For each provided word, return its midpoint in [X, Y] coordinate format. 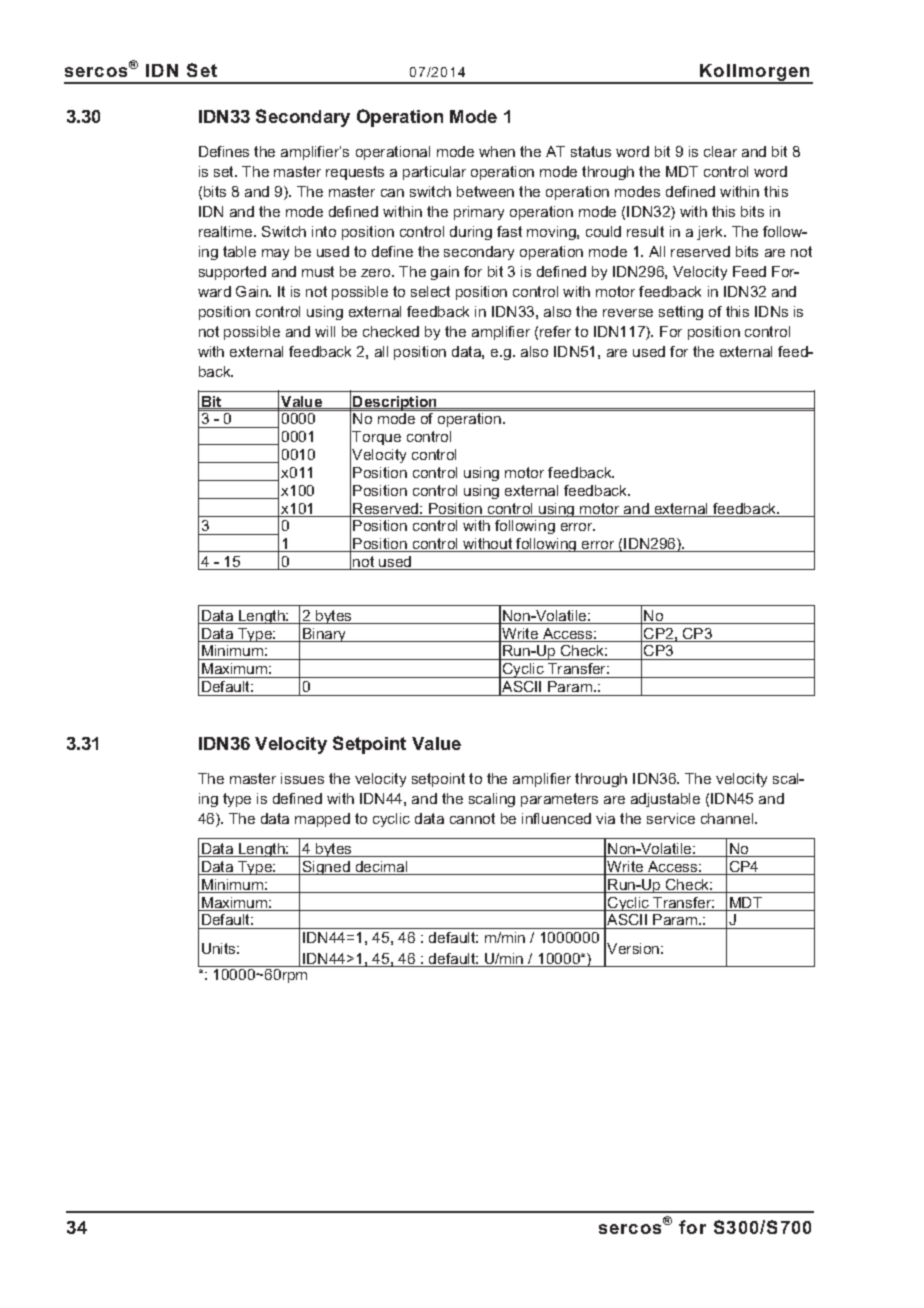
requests [355, 173]
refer [555, 331]
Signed [326, 868]
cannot [472, 818]
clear [720, 151]
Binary [325, 635]
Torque [376, 438]
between [485, 191]
